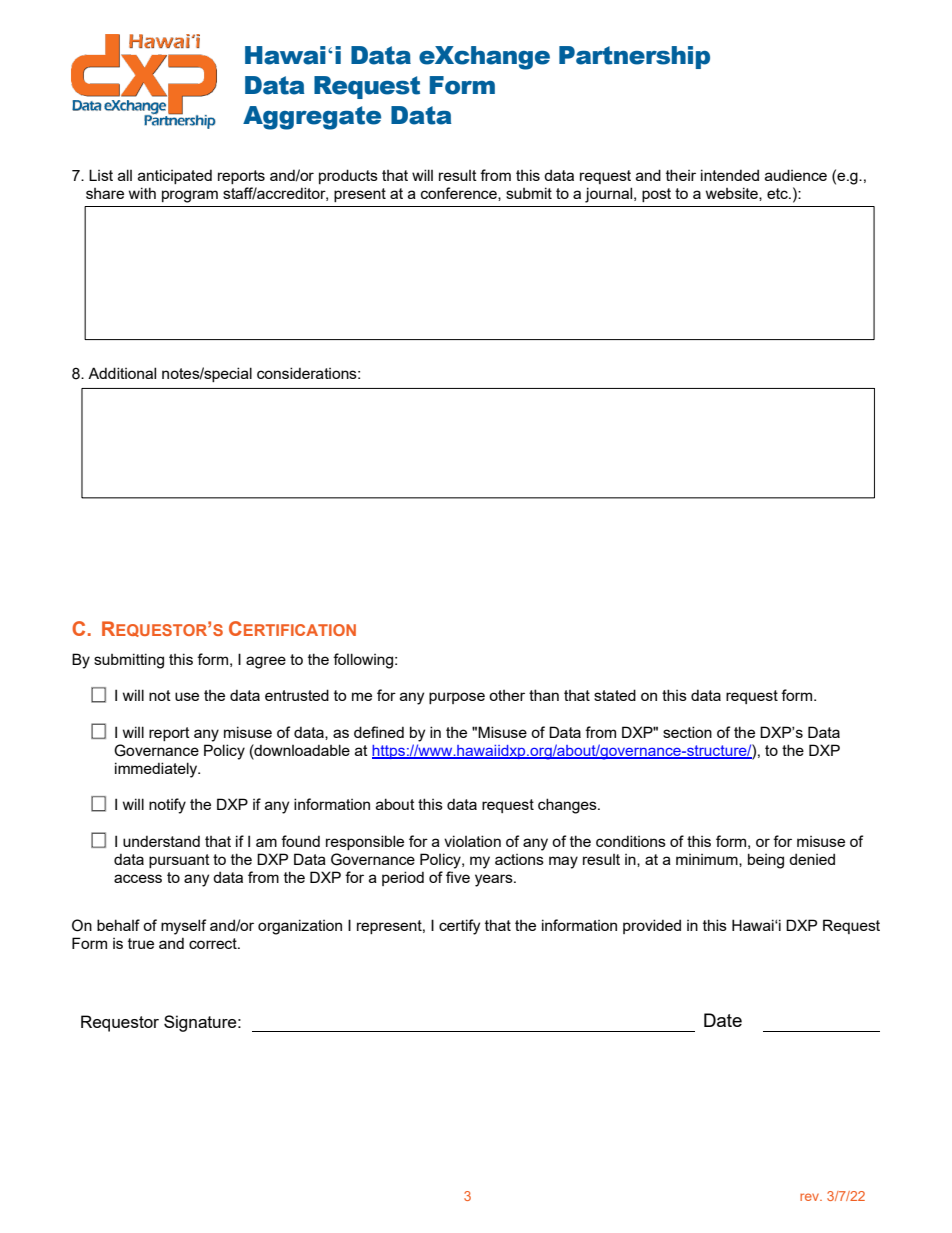 The image size is (952, 1233). I want to click on Partnership, so click(634, 57).
